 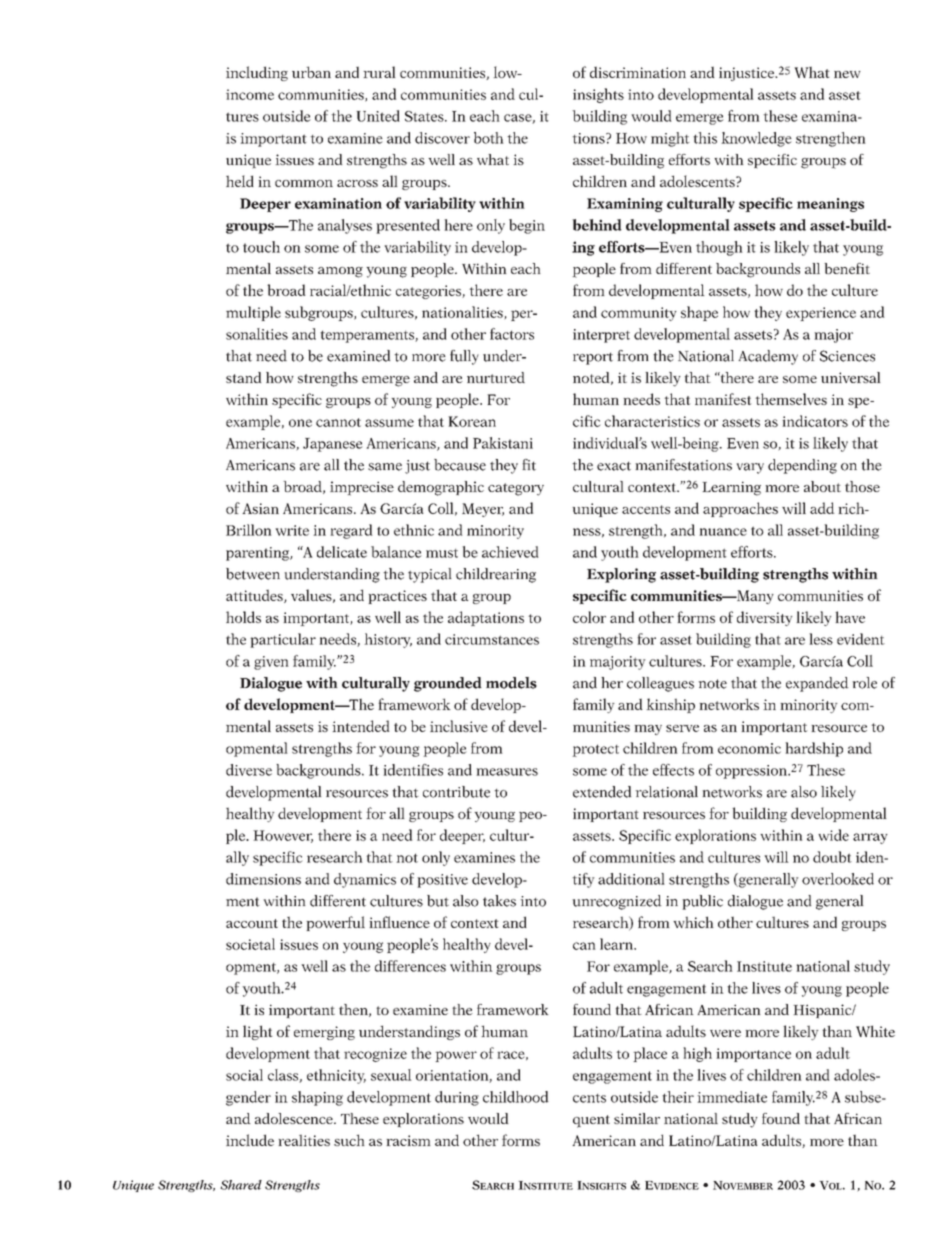 I want to click on less, so click(x=821, y=639).
